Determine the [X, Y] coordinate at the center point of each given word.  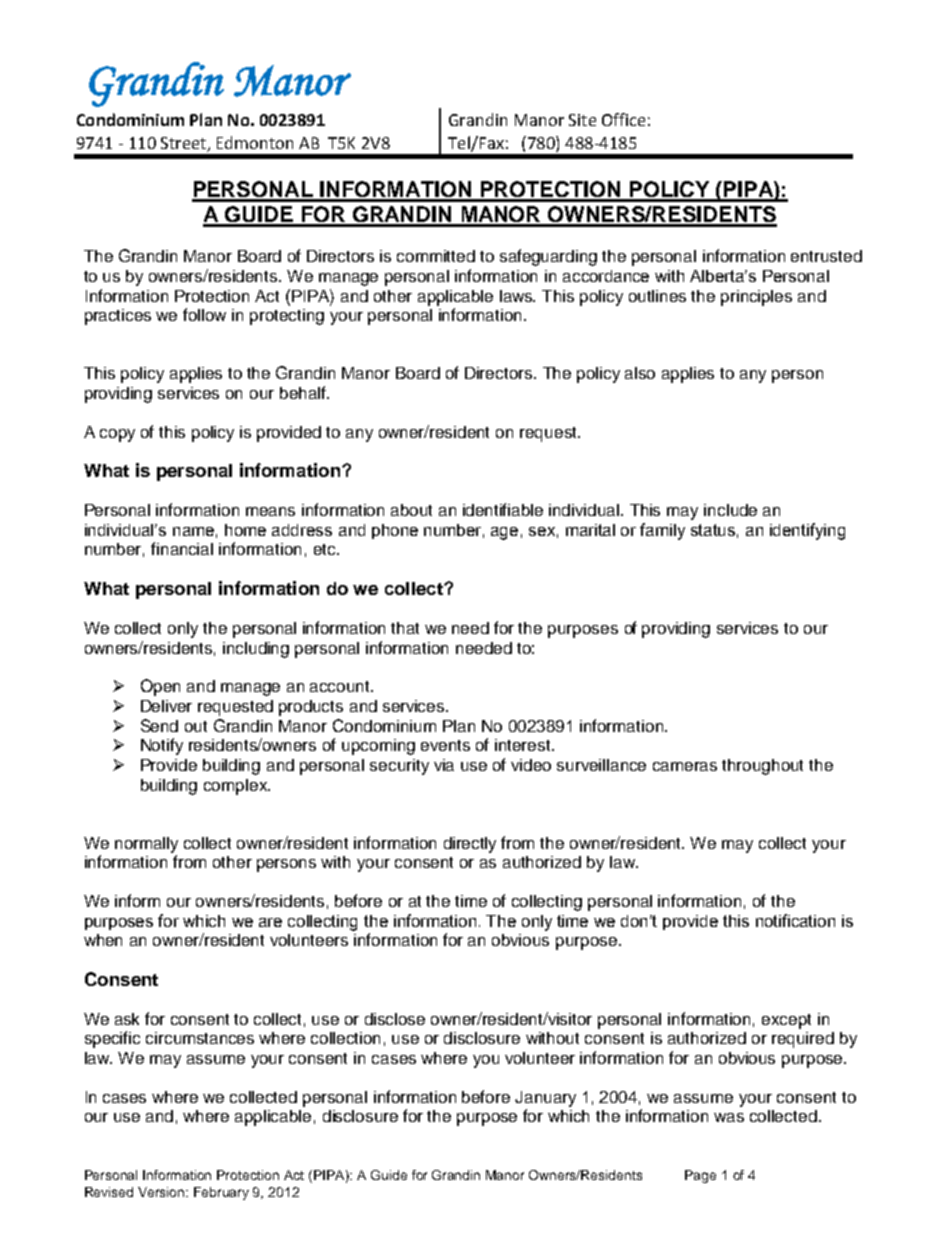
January [545, 1099]
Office [623, 119]
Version [163, 1192]
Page [700, 1176]
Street [184, 144]
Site [582, 120]
